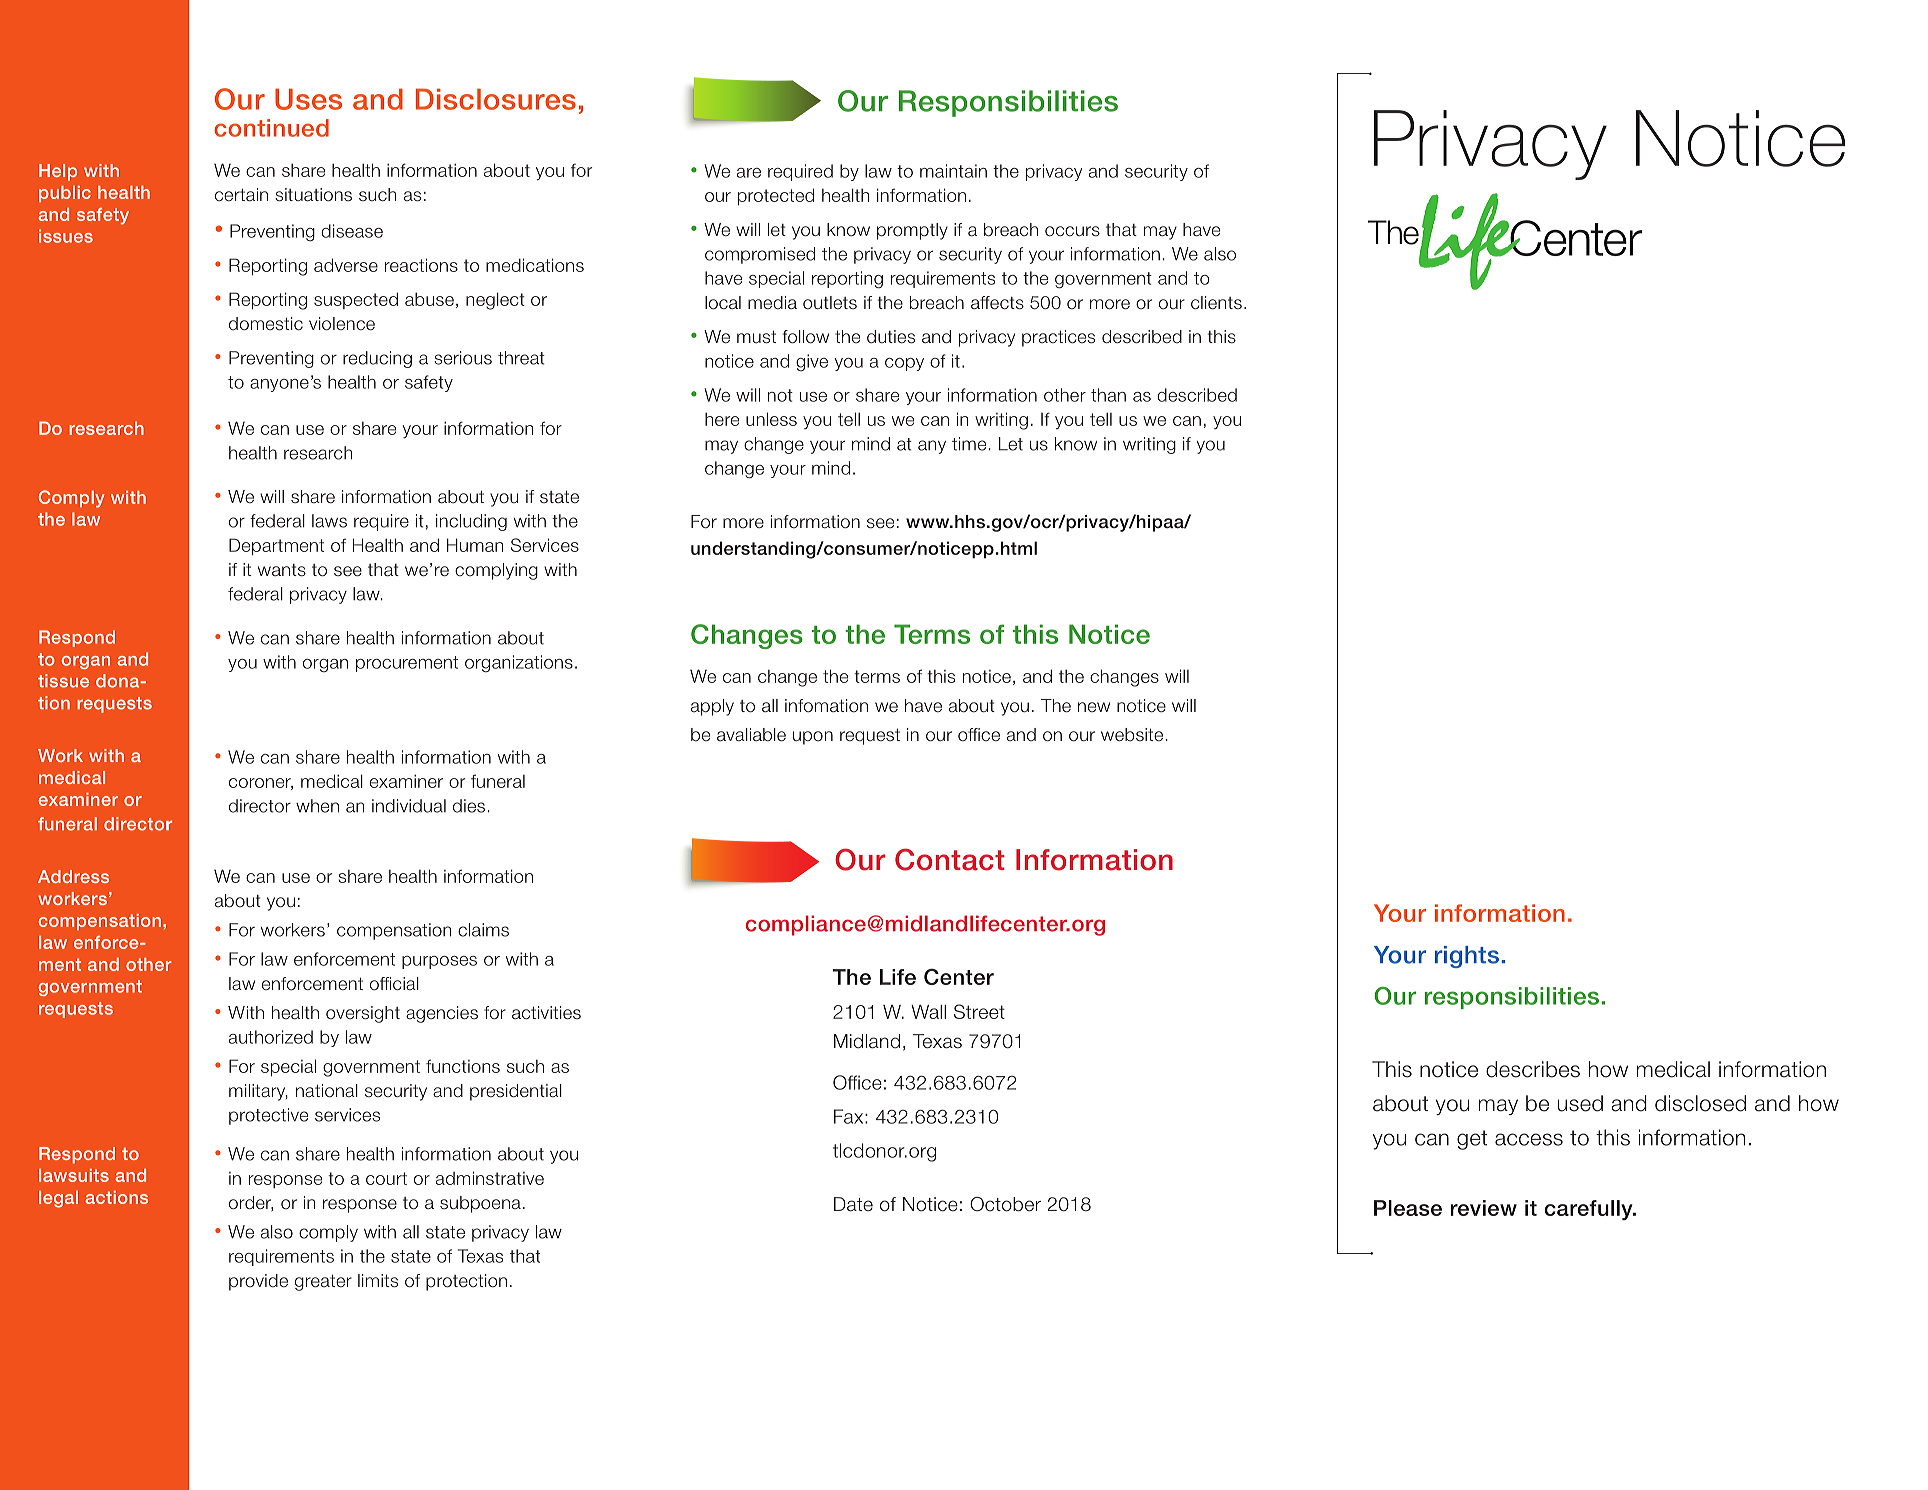  Describe the element at coordinates (271, 128) in the page. I see `continued` at that location.
